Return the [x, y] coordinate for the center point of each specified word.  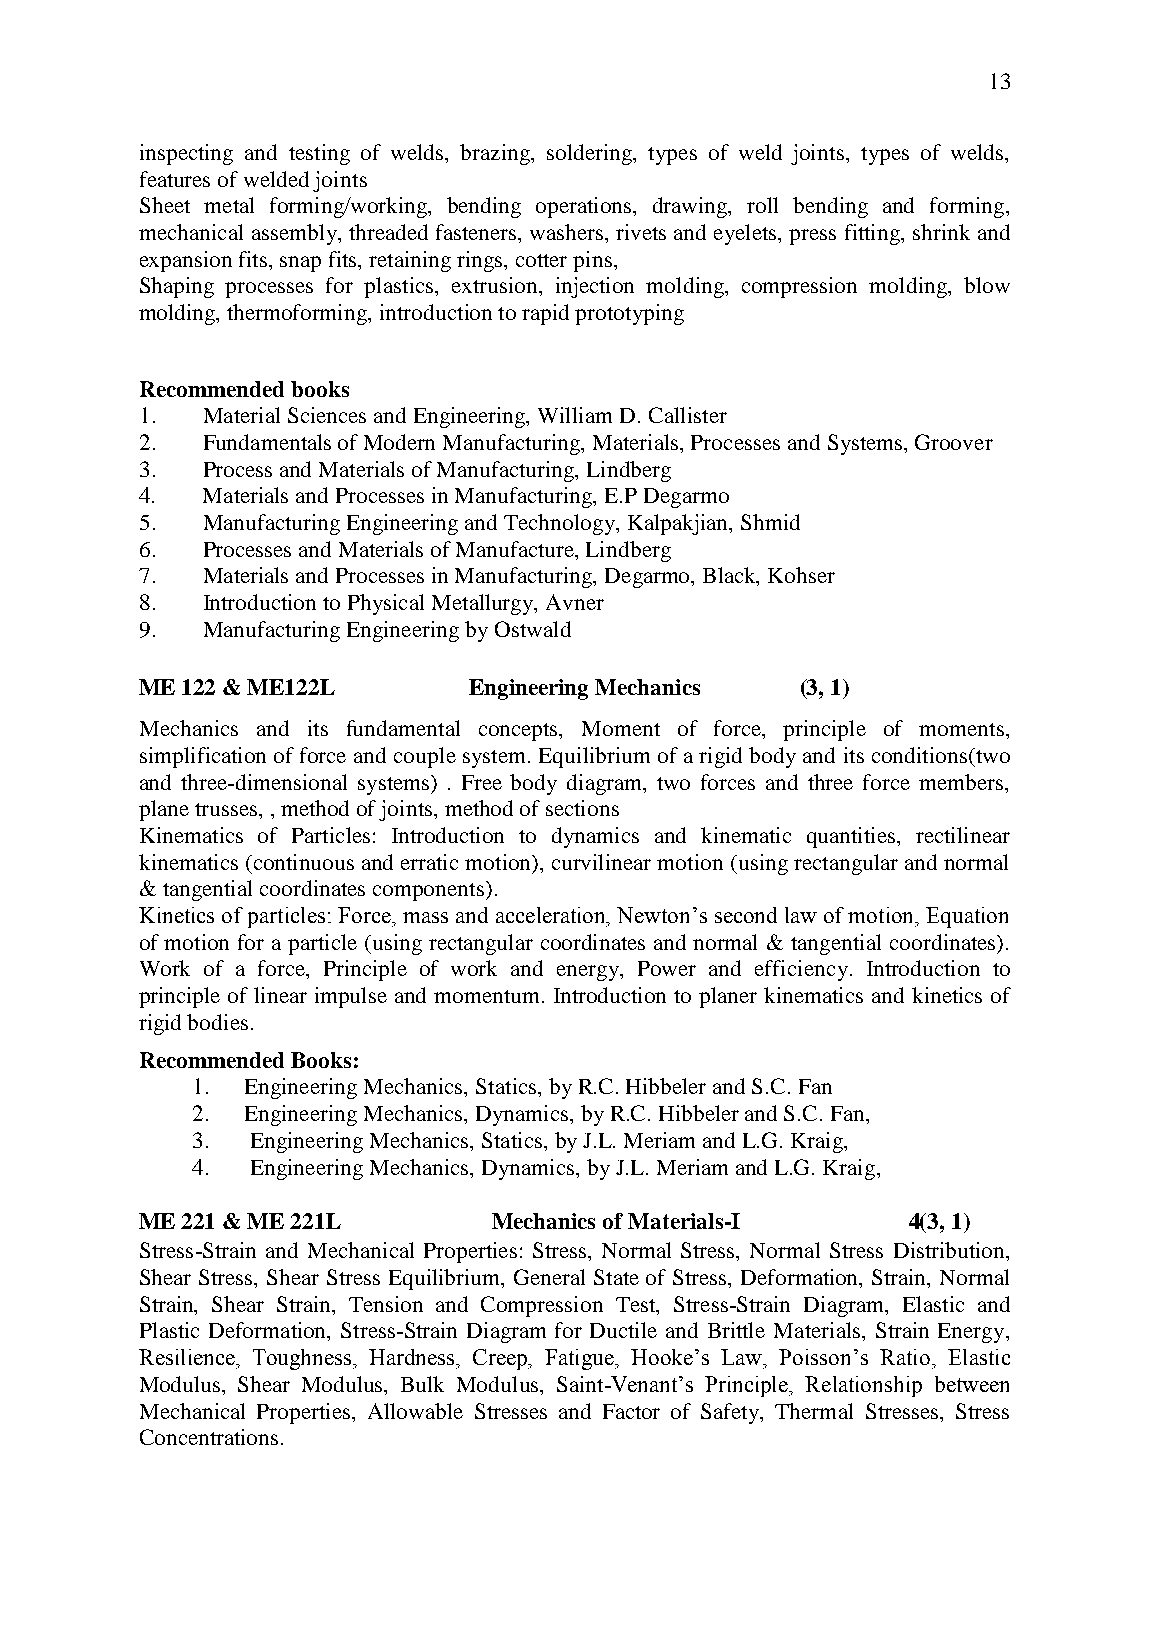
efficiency [801, 970]
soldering [591, 154]
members [962, 782]
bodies [217, 1022]
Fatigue [581, 1359]
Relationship [863, 1386]
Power [667, 968]
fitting [874, 234]
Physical [386, 604]
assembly [295, 234]
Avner [575, 602]
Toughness [304, 1359]
